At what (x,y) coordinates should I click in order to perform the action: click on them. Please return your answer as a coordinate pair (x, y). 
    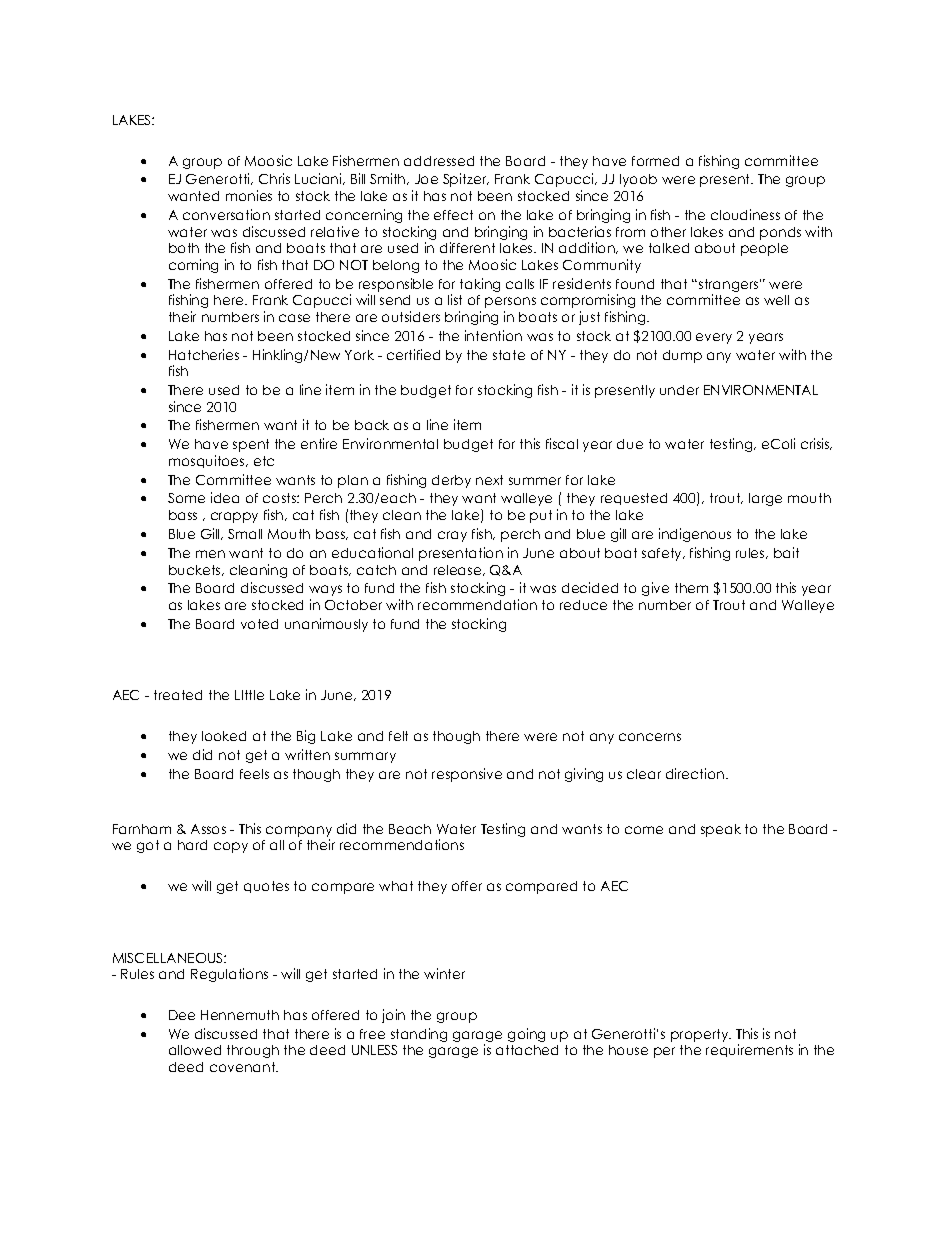
    Looking at the image, I should click on (691, 588).
